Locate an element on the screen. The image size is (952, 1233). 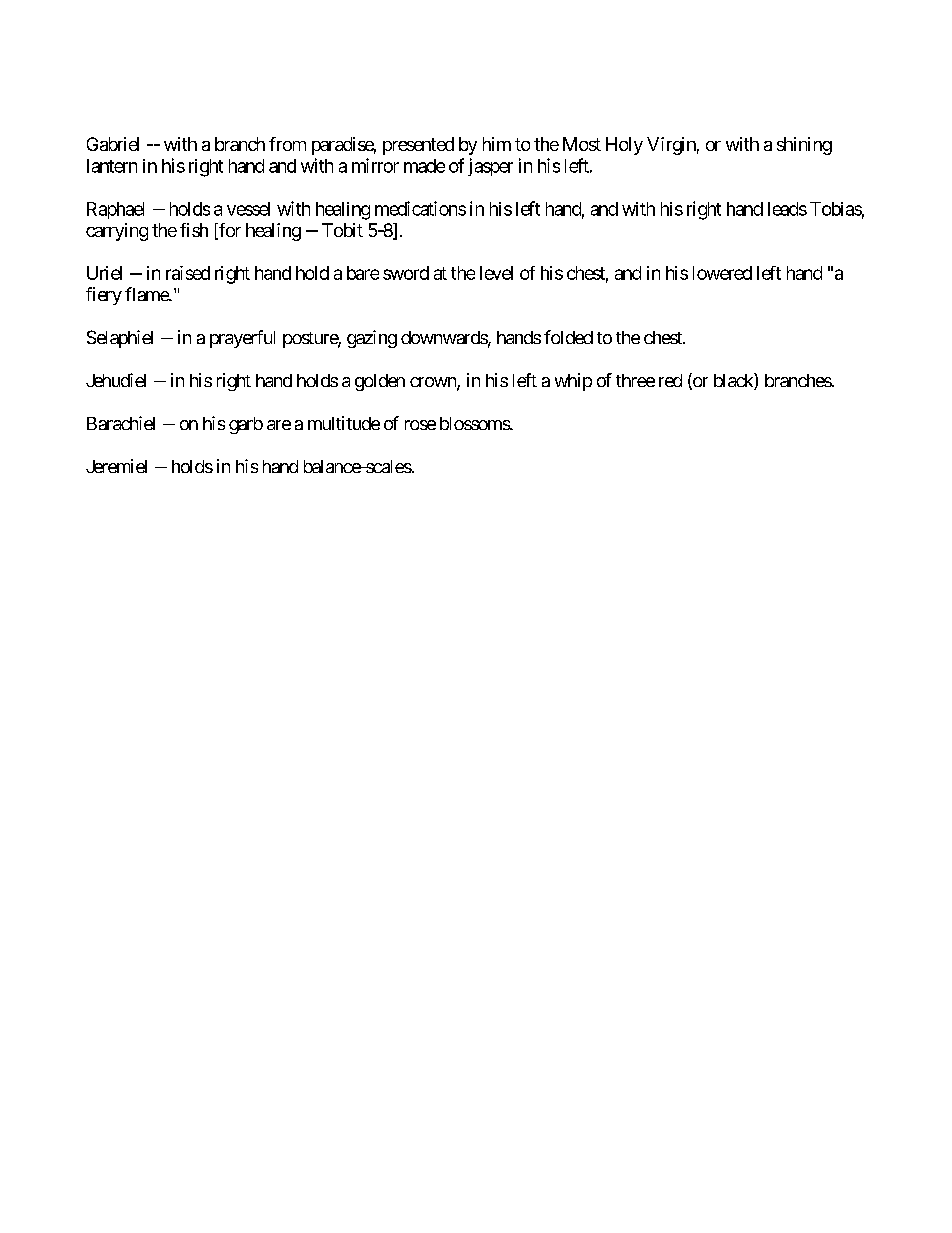
lowered is located at coordinates (722, 273).
